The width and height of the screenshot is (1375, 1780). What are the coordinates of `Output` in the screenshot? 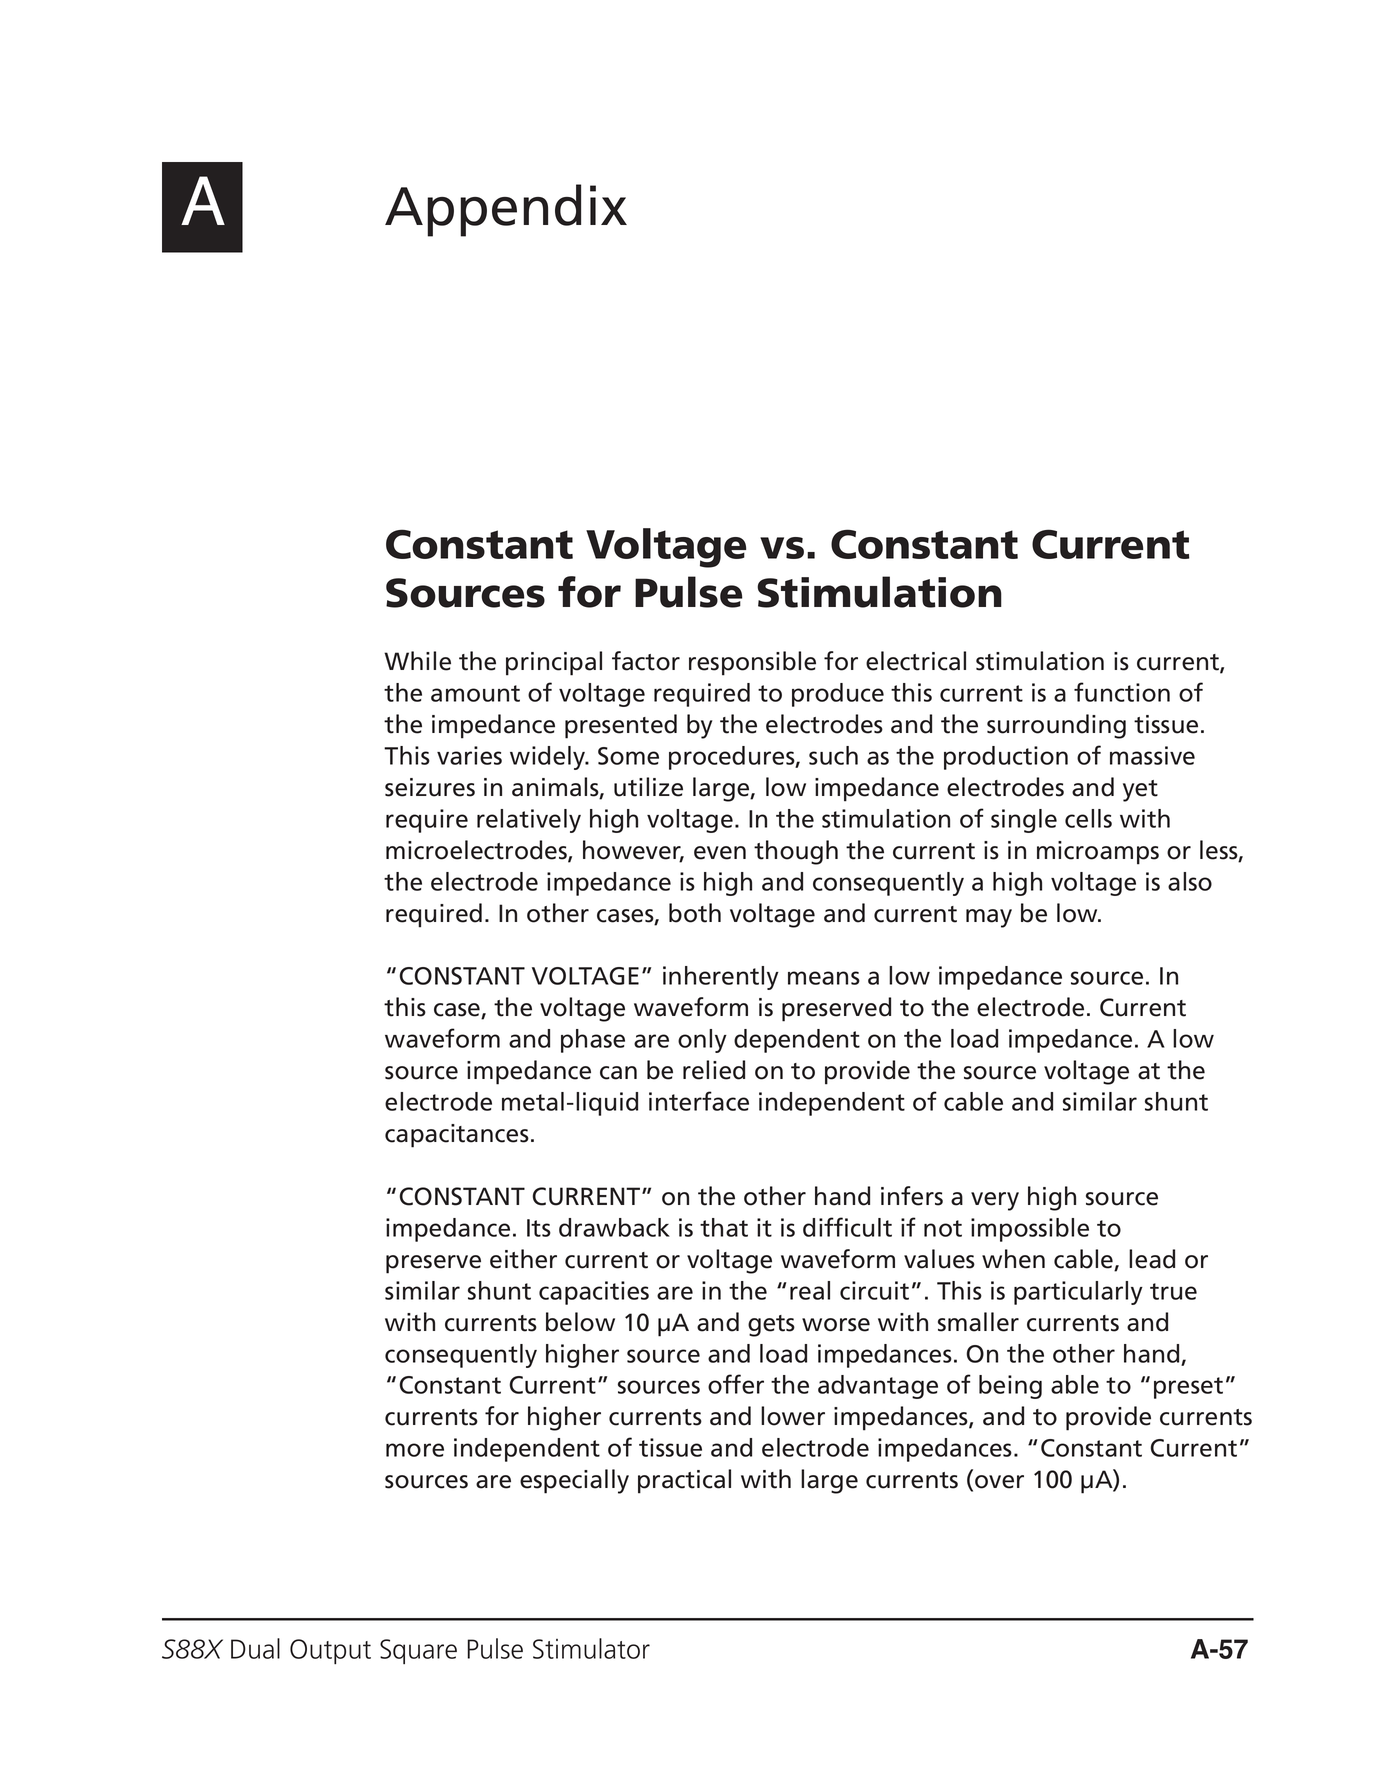 It's located at (330, 1651).
